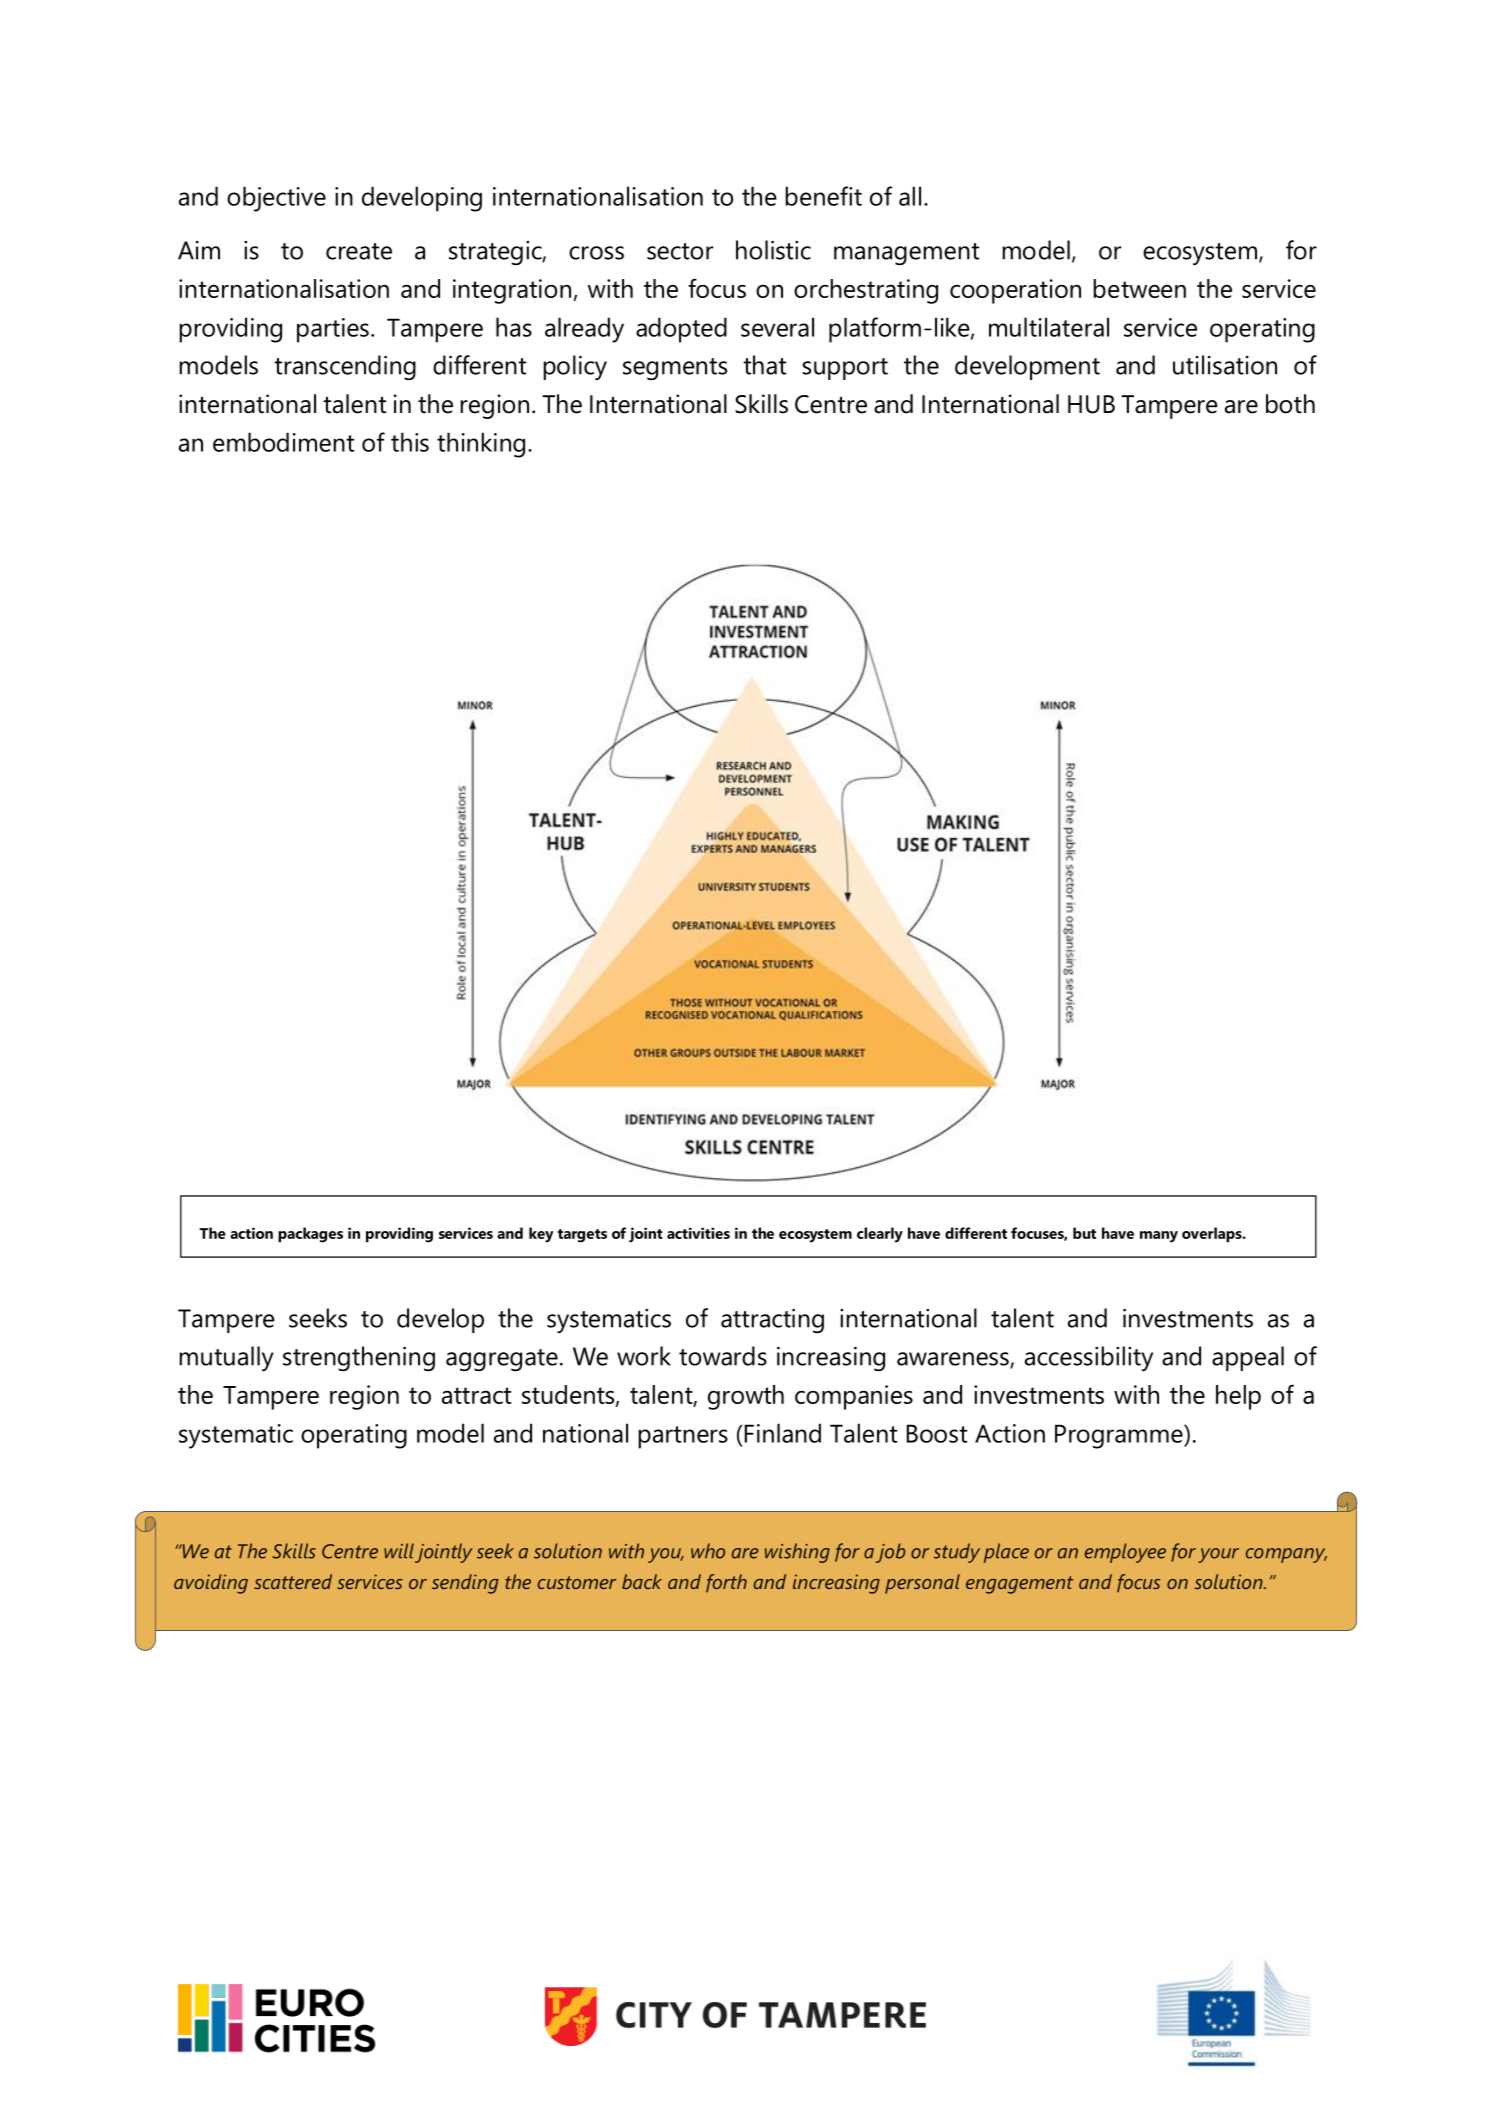 The height and width of the image is (2114, 1494). What do you see at coordinates (773, 250) in the image?
I see `holistic` at bounding box center [773, 250].
